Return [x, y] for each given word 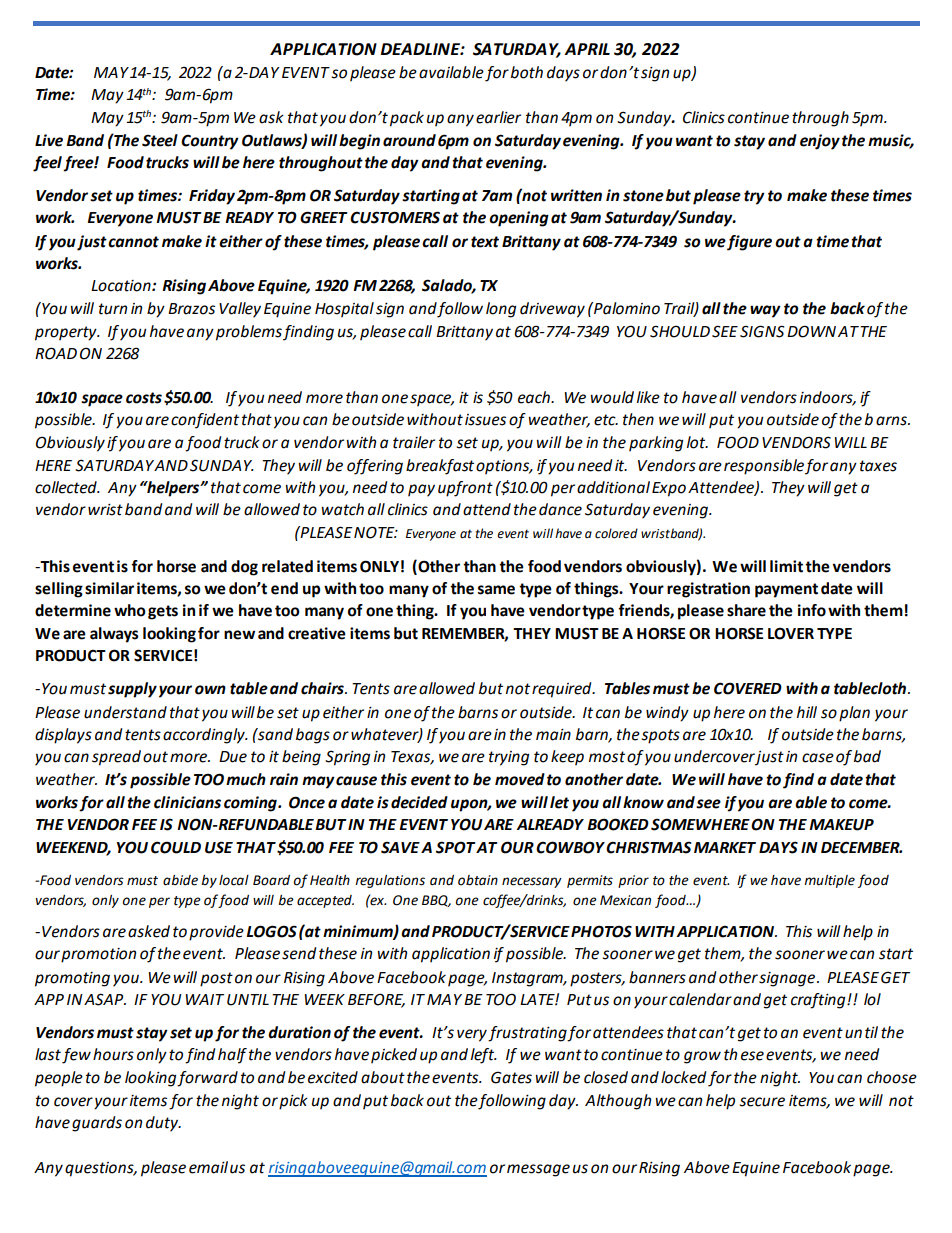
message [538, 1170]
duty [163, 1124]
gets [163, 612]
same [496, 590]
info [812, 610]
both [527, 72]
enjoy [820, 142]
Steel [160, 140]
